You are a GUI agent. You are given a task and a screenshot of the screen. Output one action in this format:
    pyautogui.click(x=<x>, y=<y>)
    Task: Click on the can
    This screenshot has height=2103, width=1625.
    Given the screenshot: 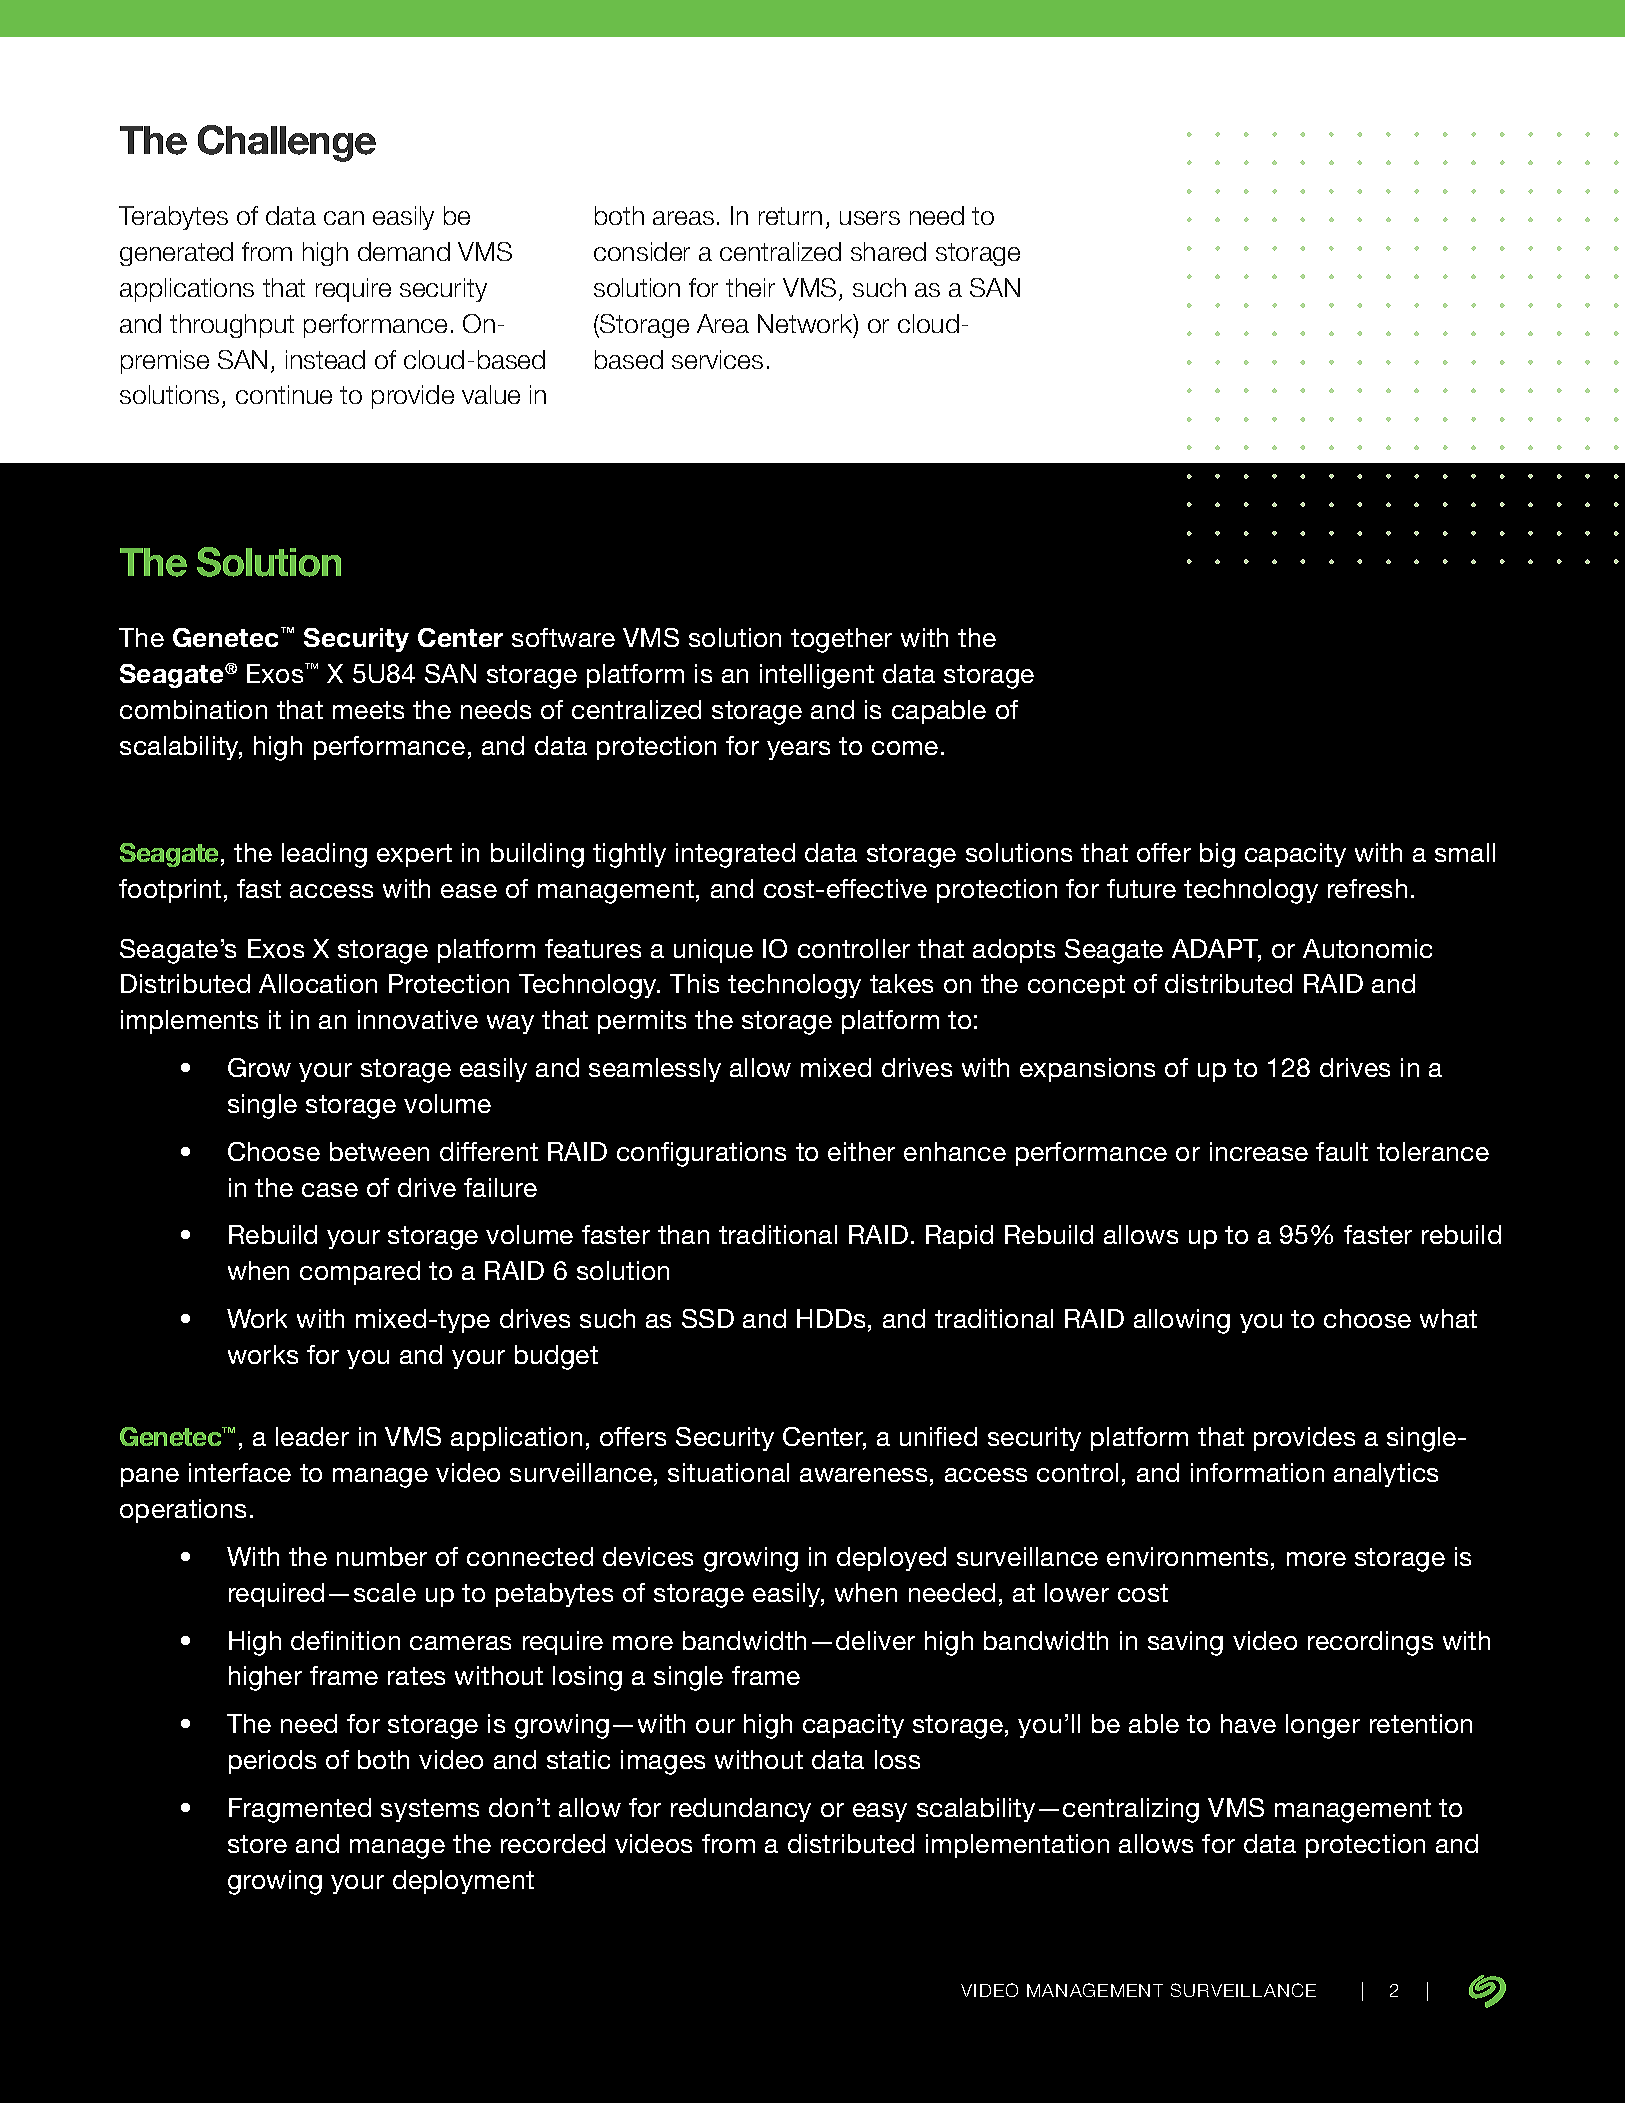 What is the action you would take?
    pyautogui.click(x=344, y=218)
